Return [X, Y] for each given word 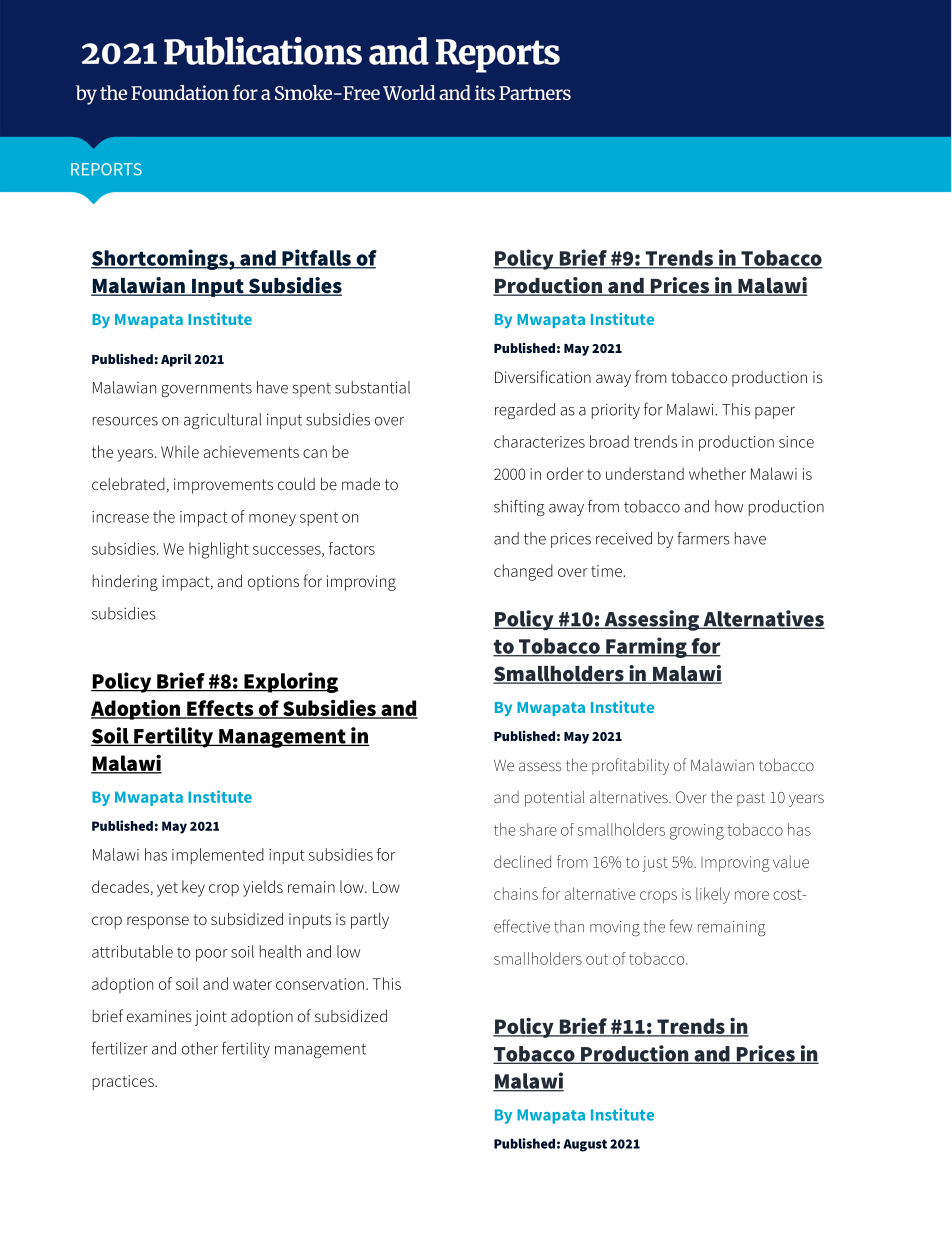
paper [775, 413]
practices [124, 1083]
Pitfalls [316, 258]
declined [522, 861]
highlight [219, 550]
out [597, 959]
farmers [703, 538]
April [176, 360]
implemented [218, 856]
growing [697, 832]
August [585, 1145]
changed [523, 572]
